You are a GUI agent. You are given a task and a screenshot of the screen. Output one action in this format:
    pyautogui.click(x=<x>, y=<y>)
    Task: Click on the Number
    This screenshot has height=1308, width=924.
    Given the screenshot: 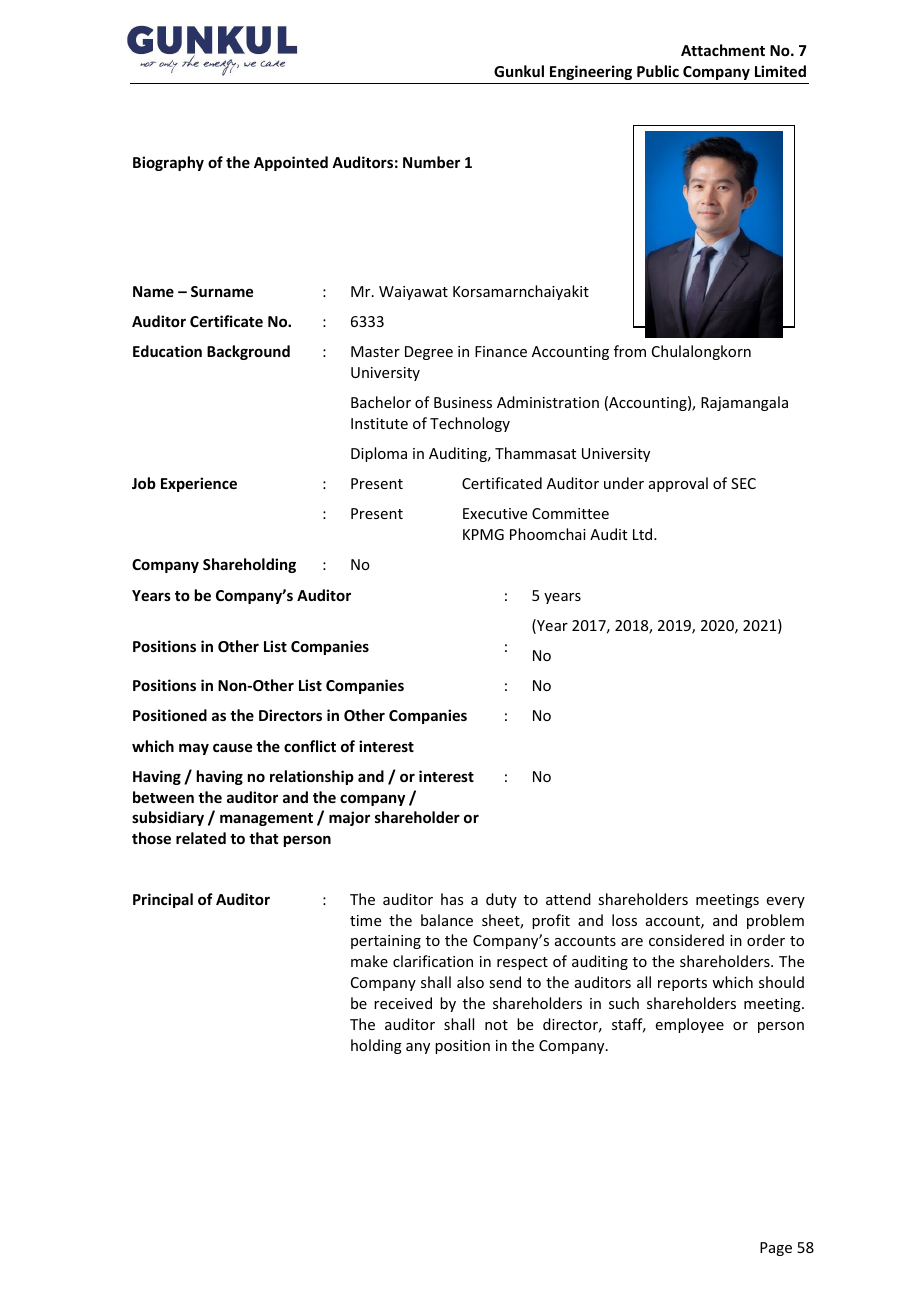 What is the action you would take?
    pyautogui.click(x=431, y=162)
